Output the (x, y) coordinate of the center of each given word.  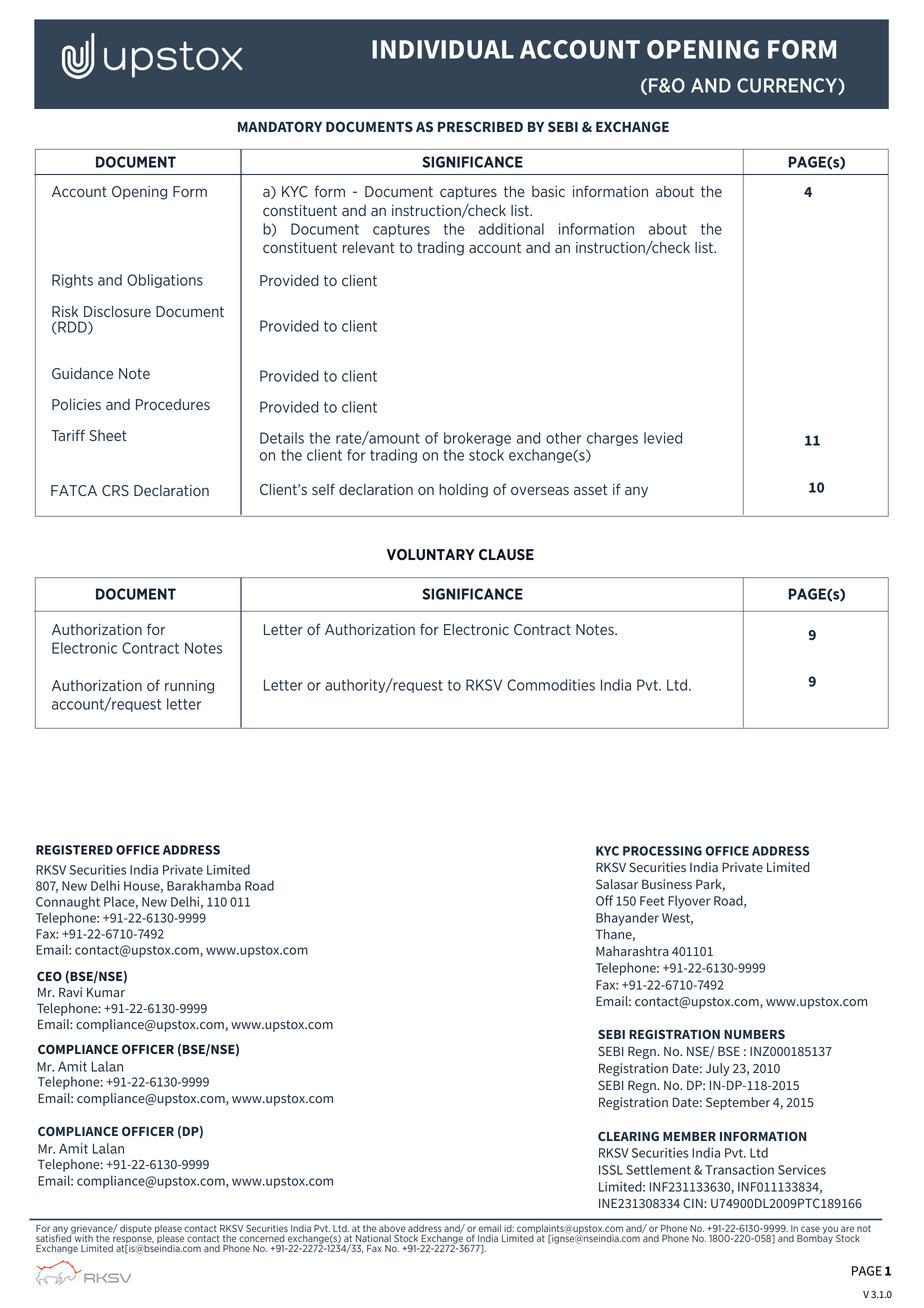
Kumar (106, 992)
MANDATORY (280, 126)
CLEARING (628, 1136)
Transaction (739, 1170)
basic (548, 191)
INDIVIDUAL (443, 49)
